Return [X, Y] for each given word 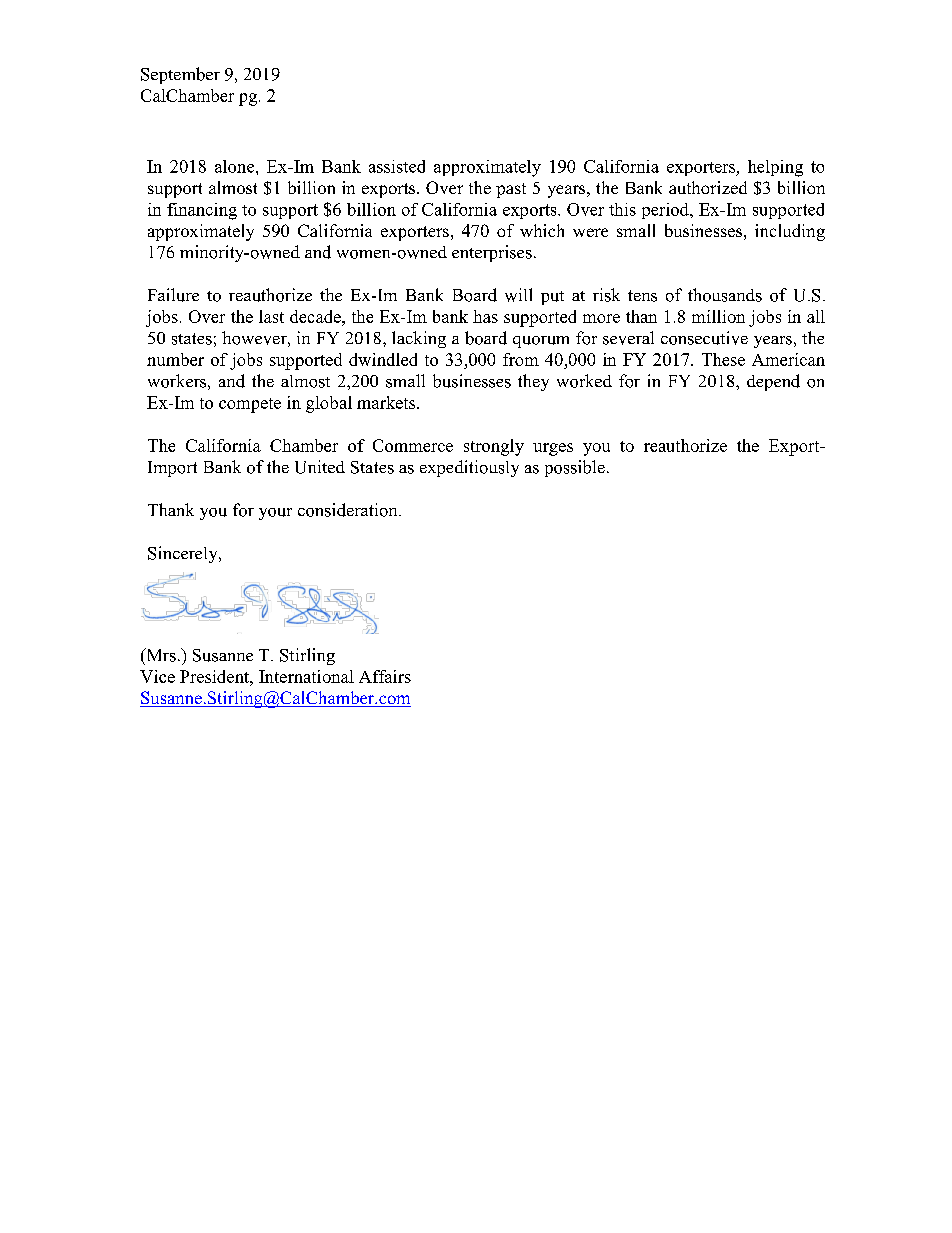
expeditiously [469, 468]
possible [575, 468]
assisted [397, 166]
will [518, 295]
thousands [725, 295]
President [215, 676]
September [180, 75]
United [320, 467]
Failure [173, 295]
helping [775, 168]
